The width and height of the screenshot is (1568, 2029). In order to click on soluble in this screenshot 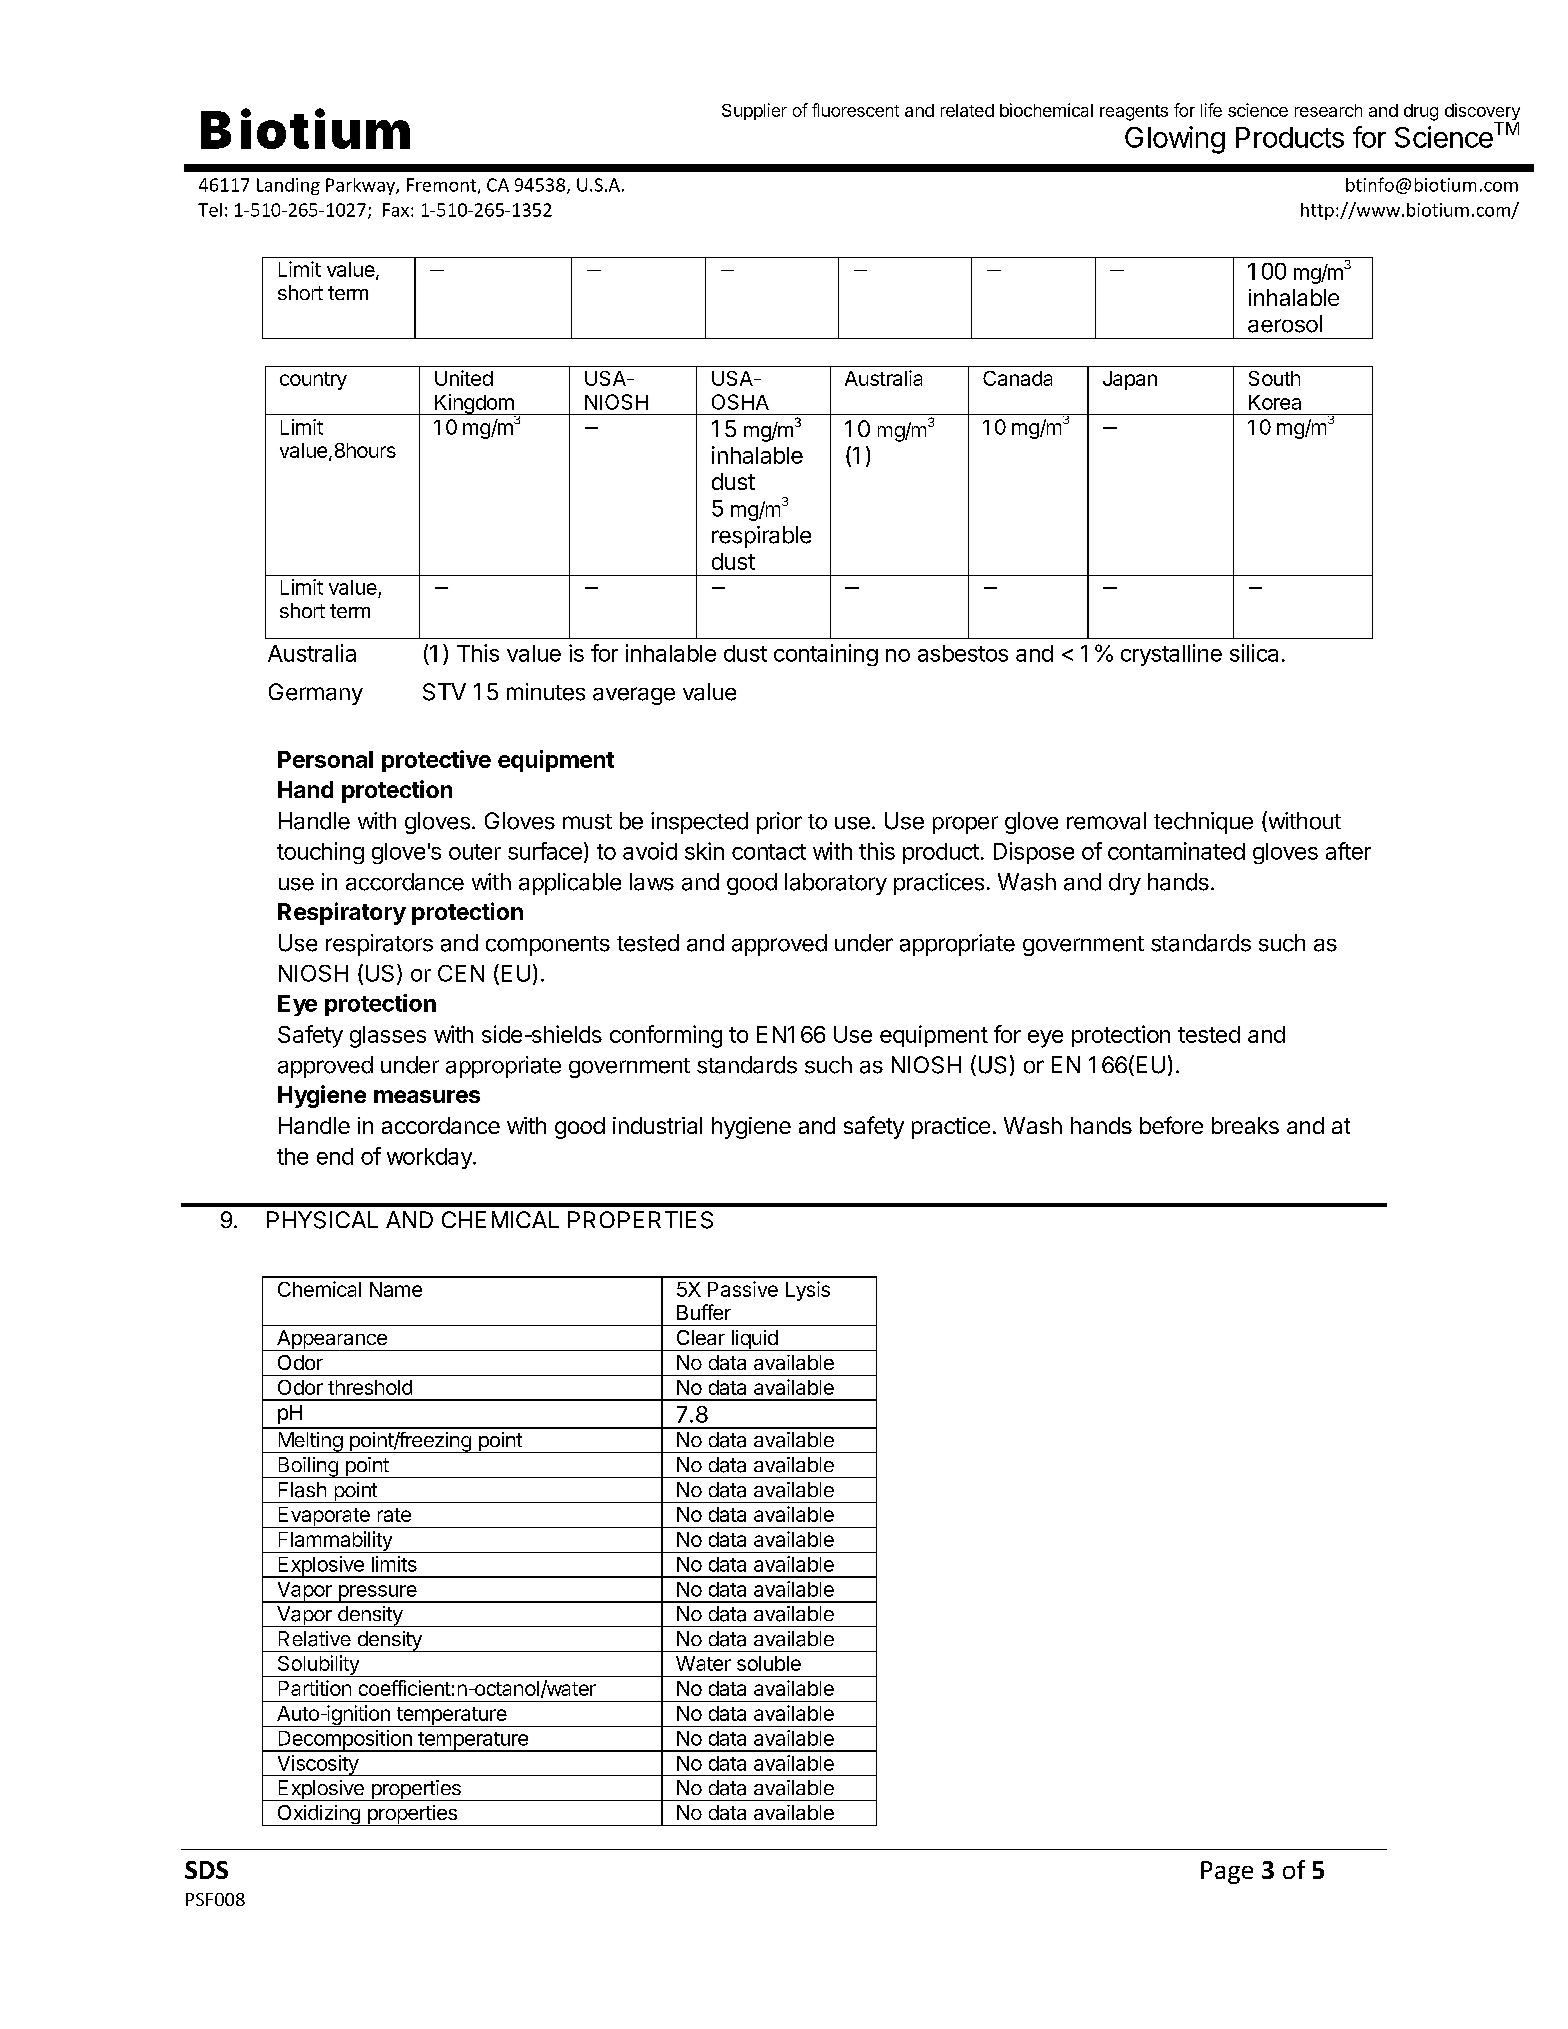, I will do `click(769, 1663)`.
